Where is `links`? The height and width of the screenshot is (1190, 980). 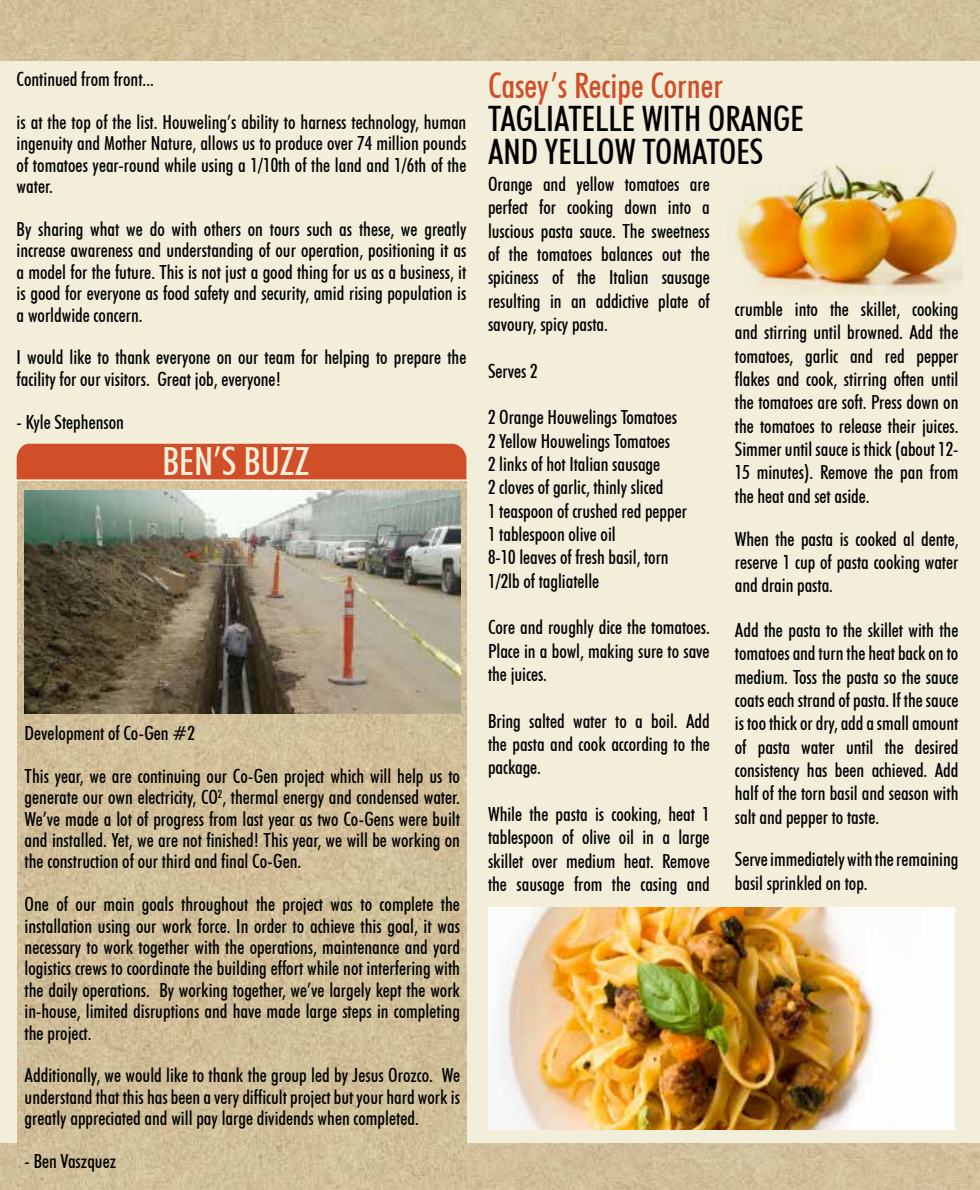 links is located at coordinates (513, 463).
